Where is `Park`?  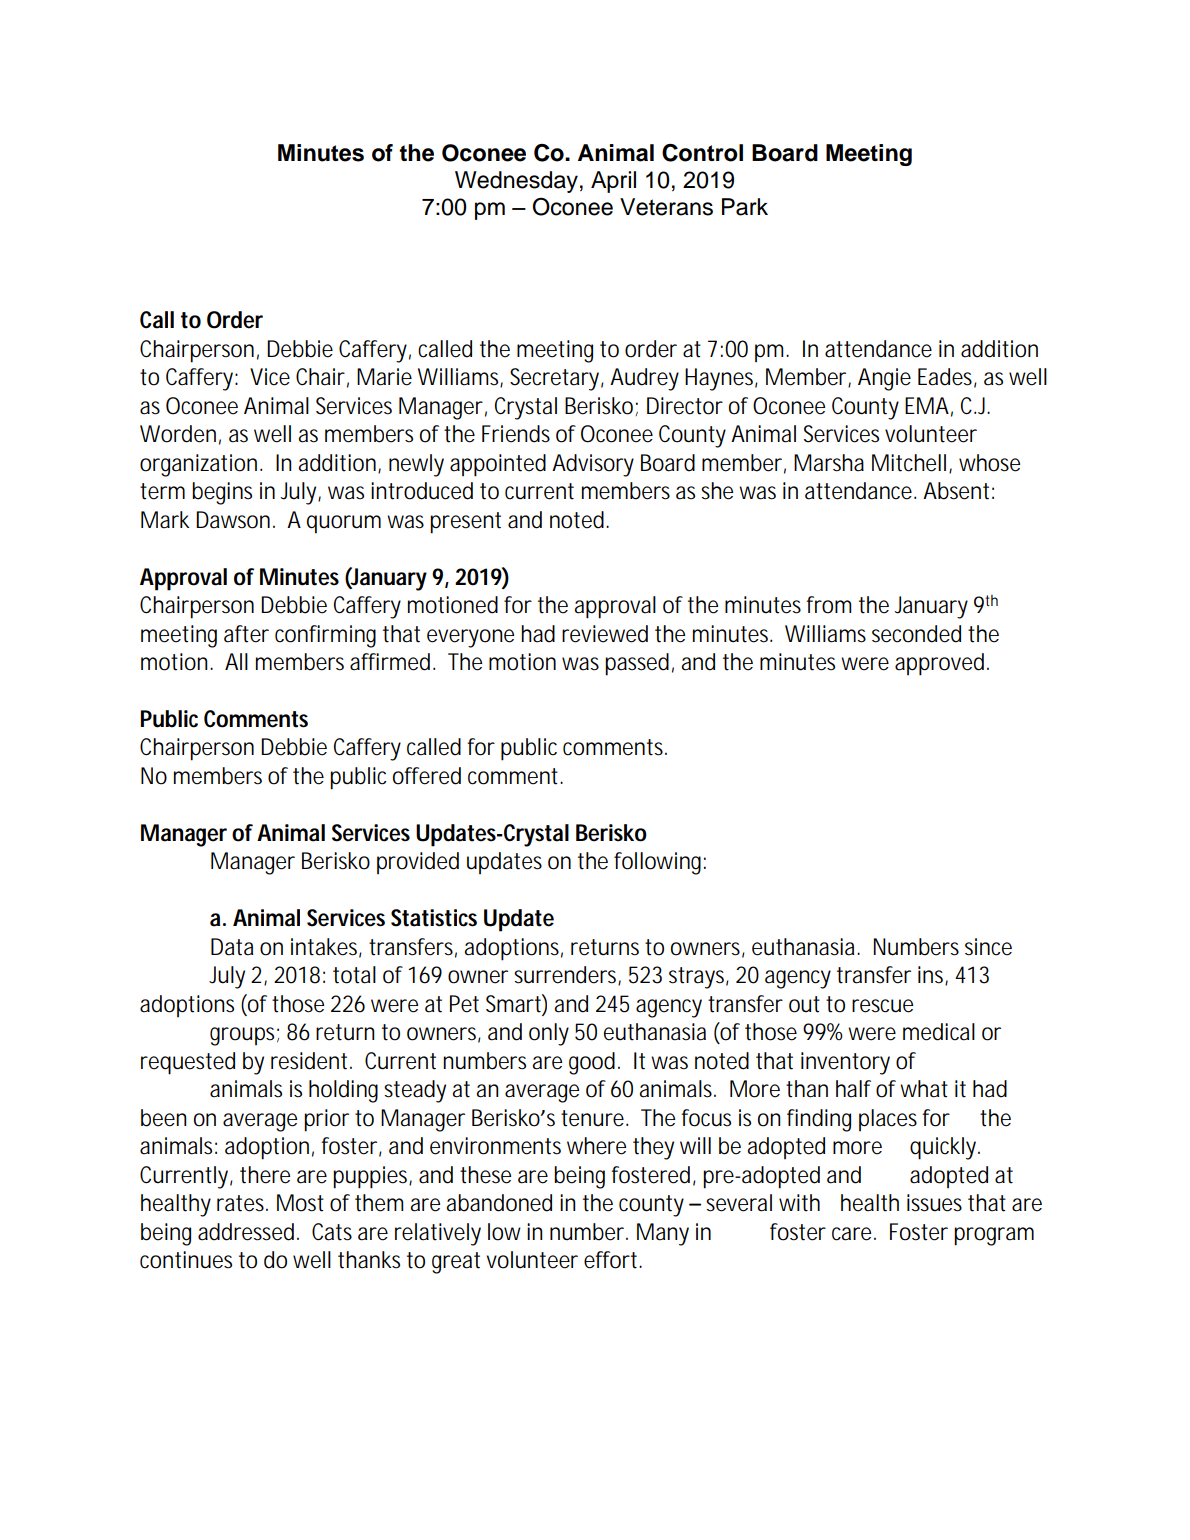 Park is located at coordinates (745, 207).
